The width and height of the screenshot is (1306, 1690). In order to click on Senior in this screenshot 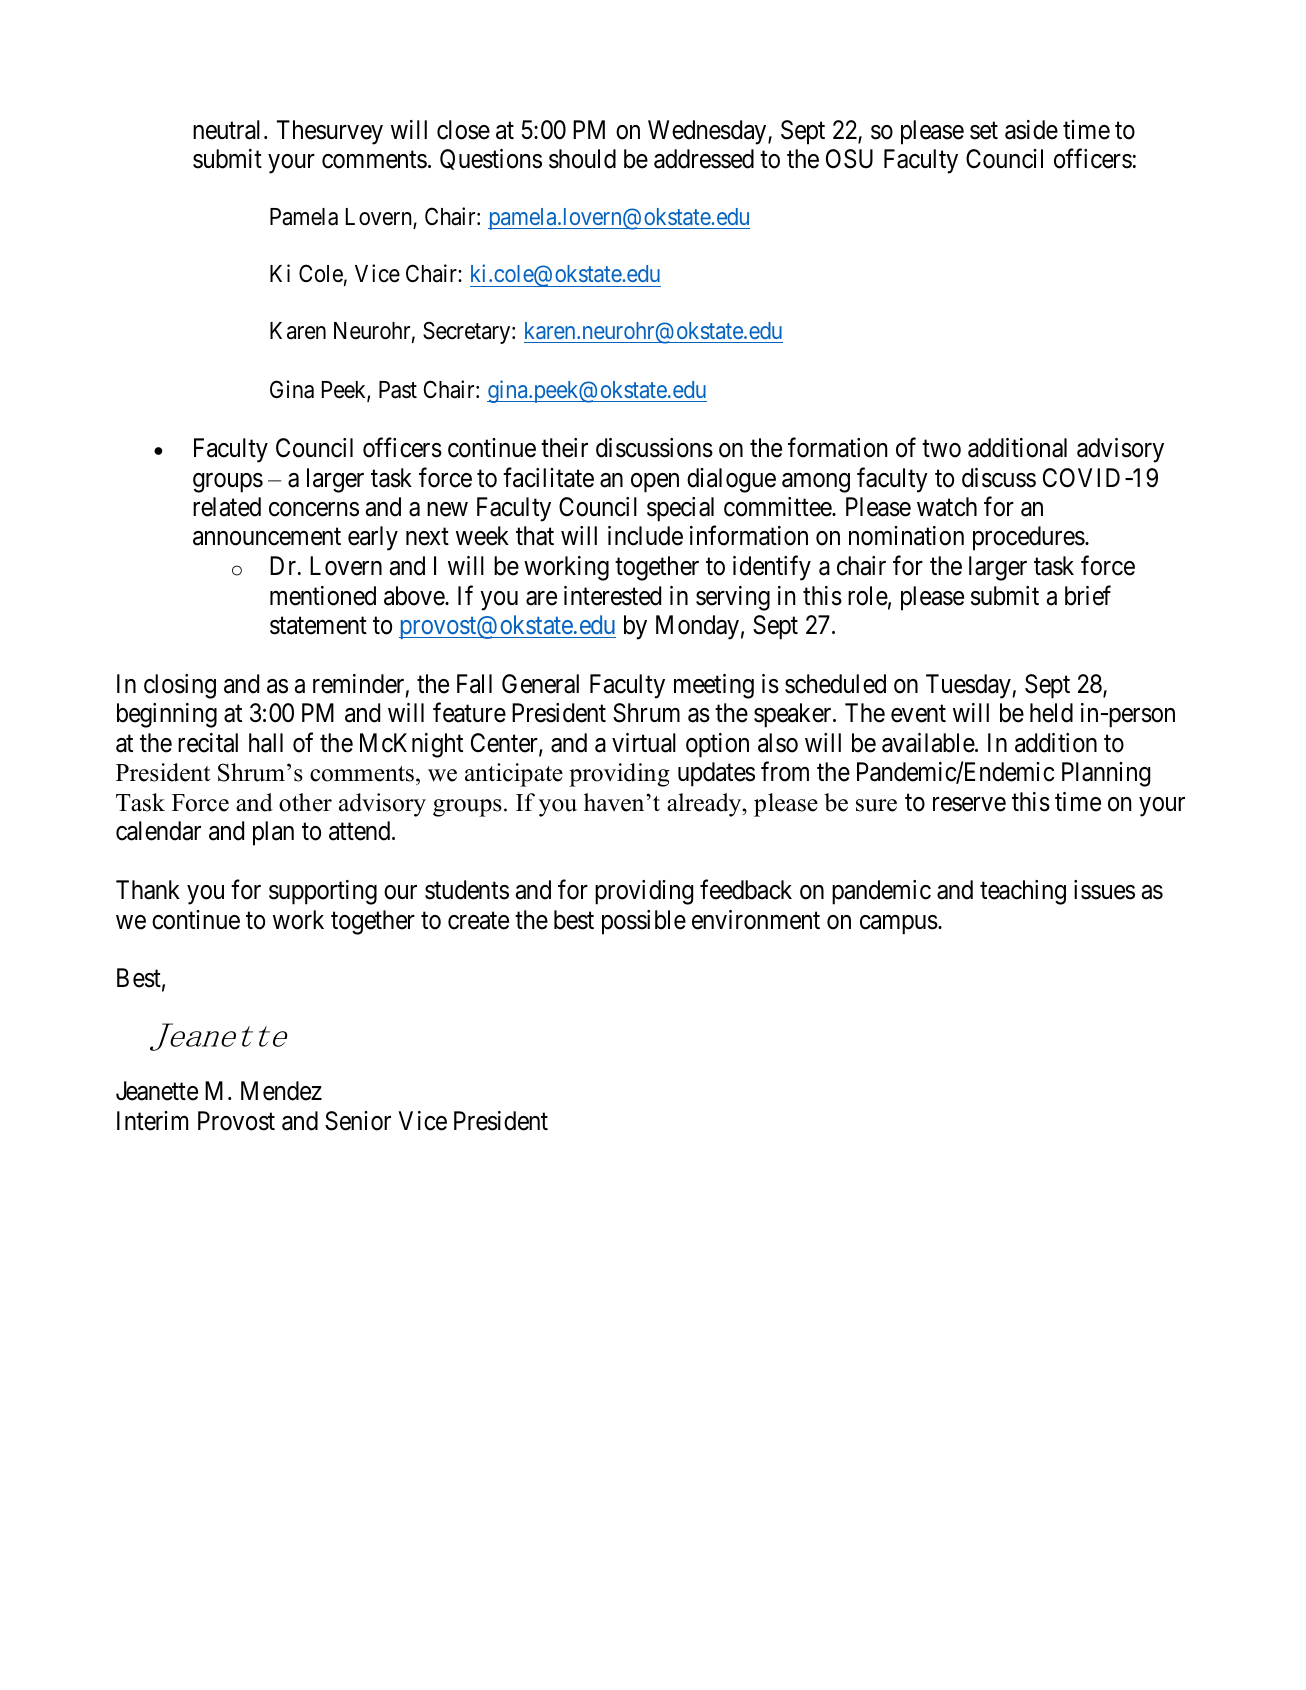, I will do `click(358, 1121)`.
